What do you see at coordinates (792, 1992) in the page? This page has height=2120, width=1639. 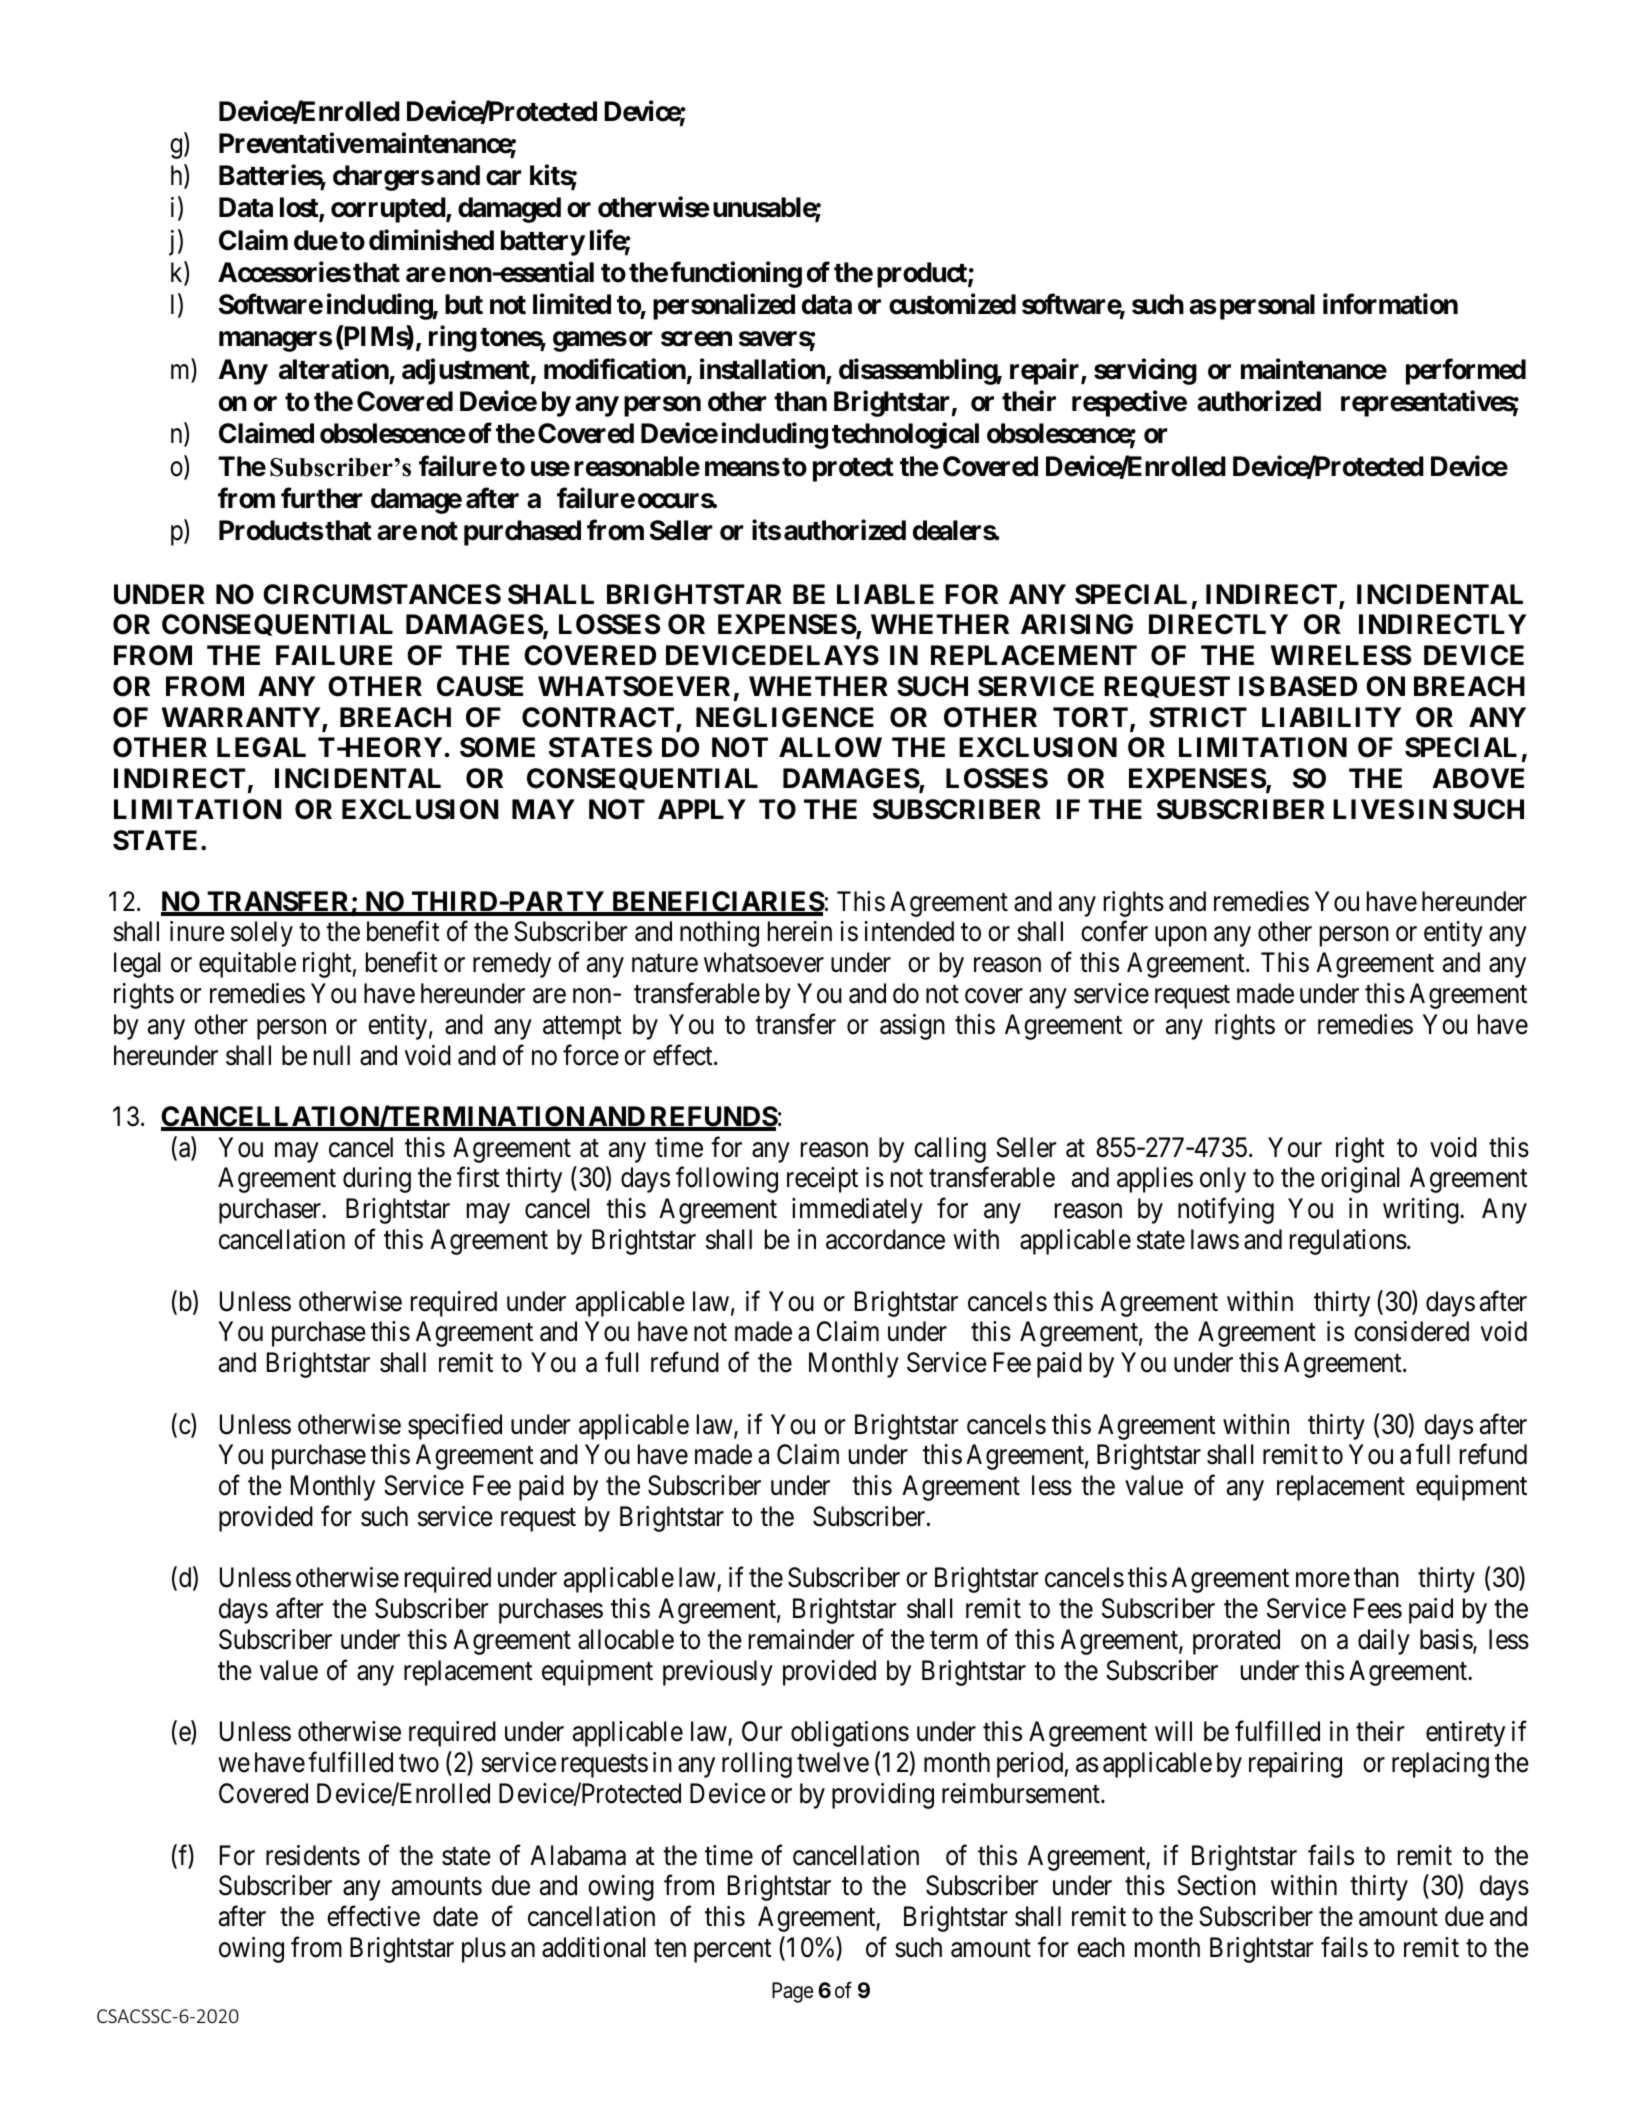 I see `Page` at bounding box center [792, 1992].
